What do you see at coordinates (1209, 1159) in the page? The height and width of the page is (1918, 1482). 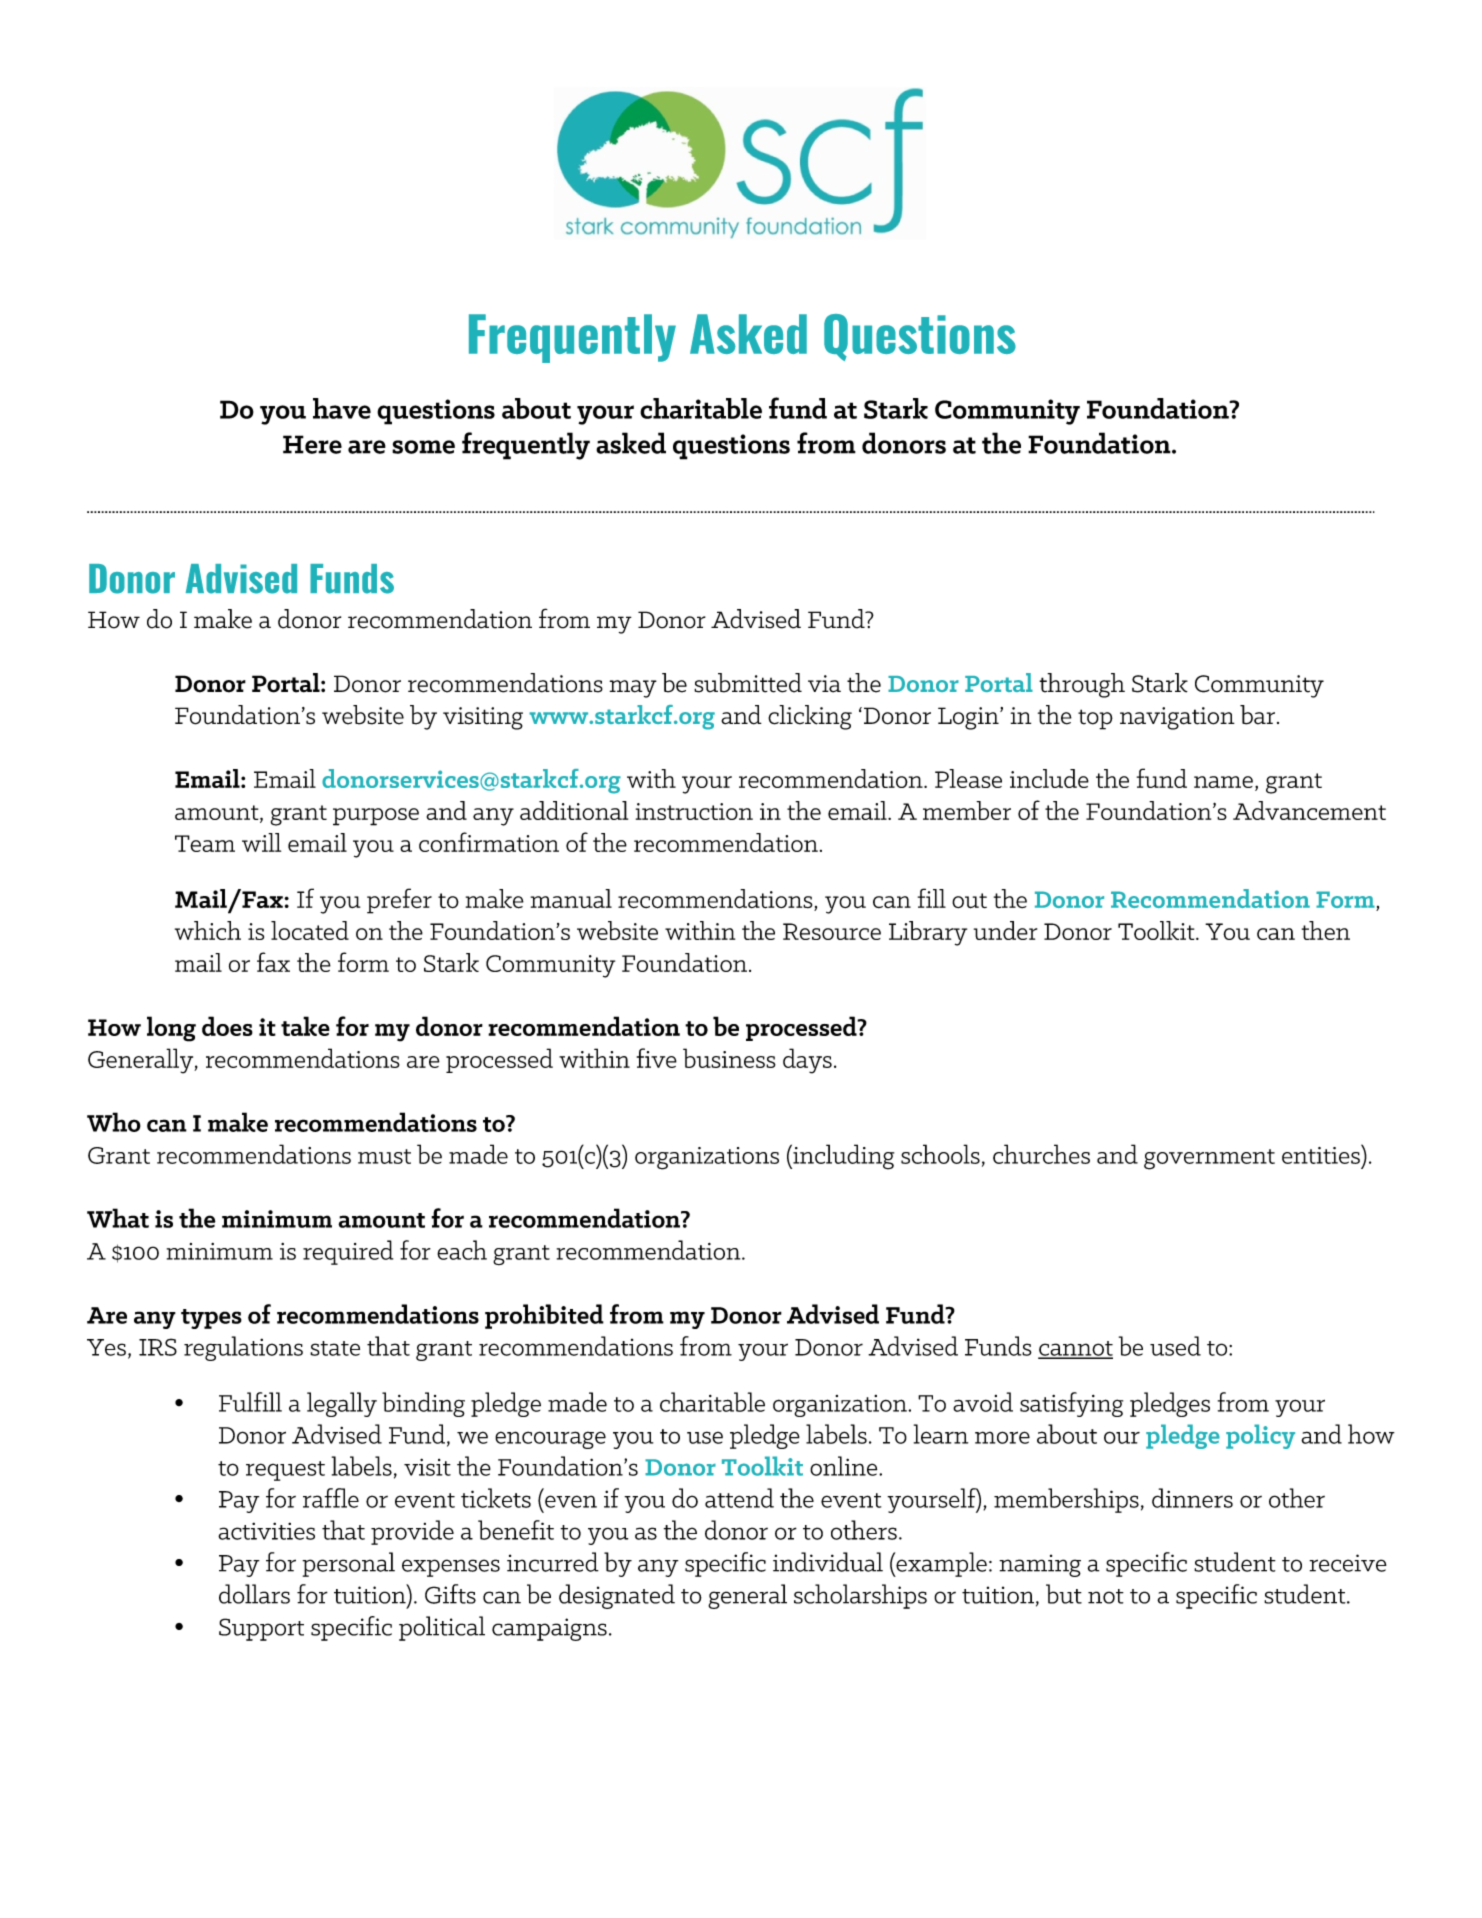 I see `government` at bounding box center [1209, 1159].
